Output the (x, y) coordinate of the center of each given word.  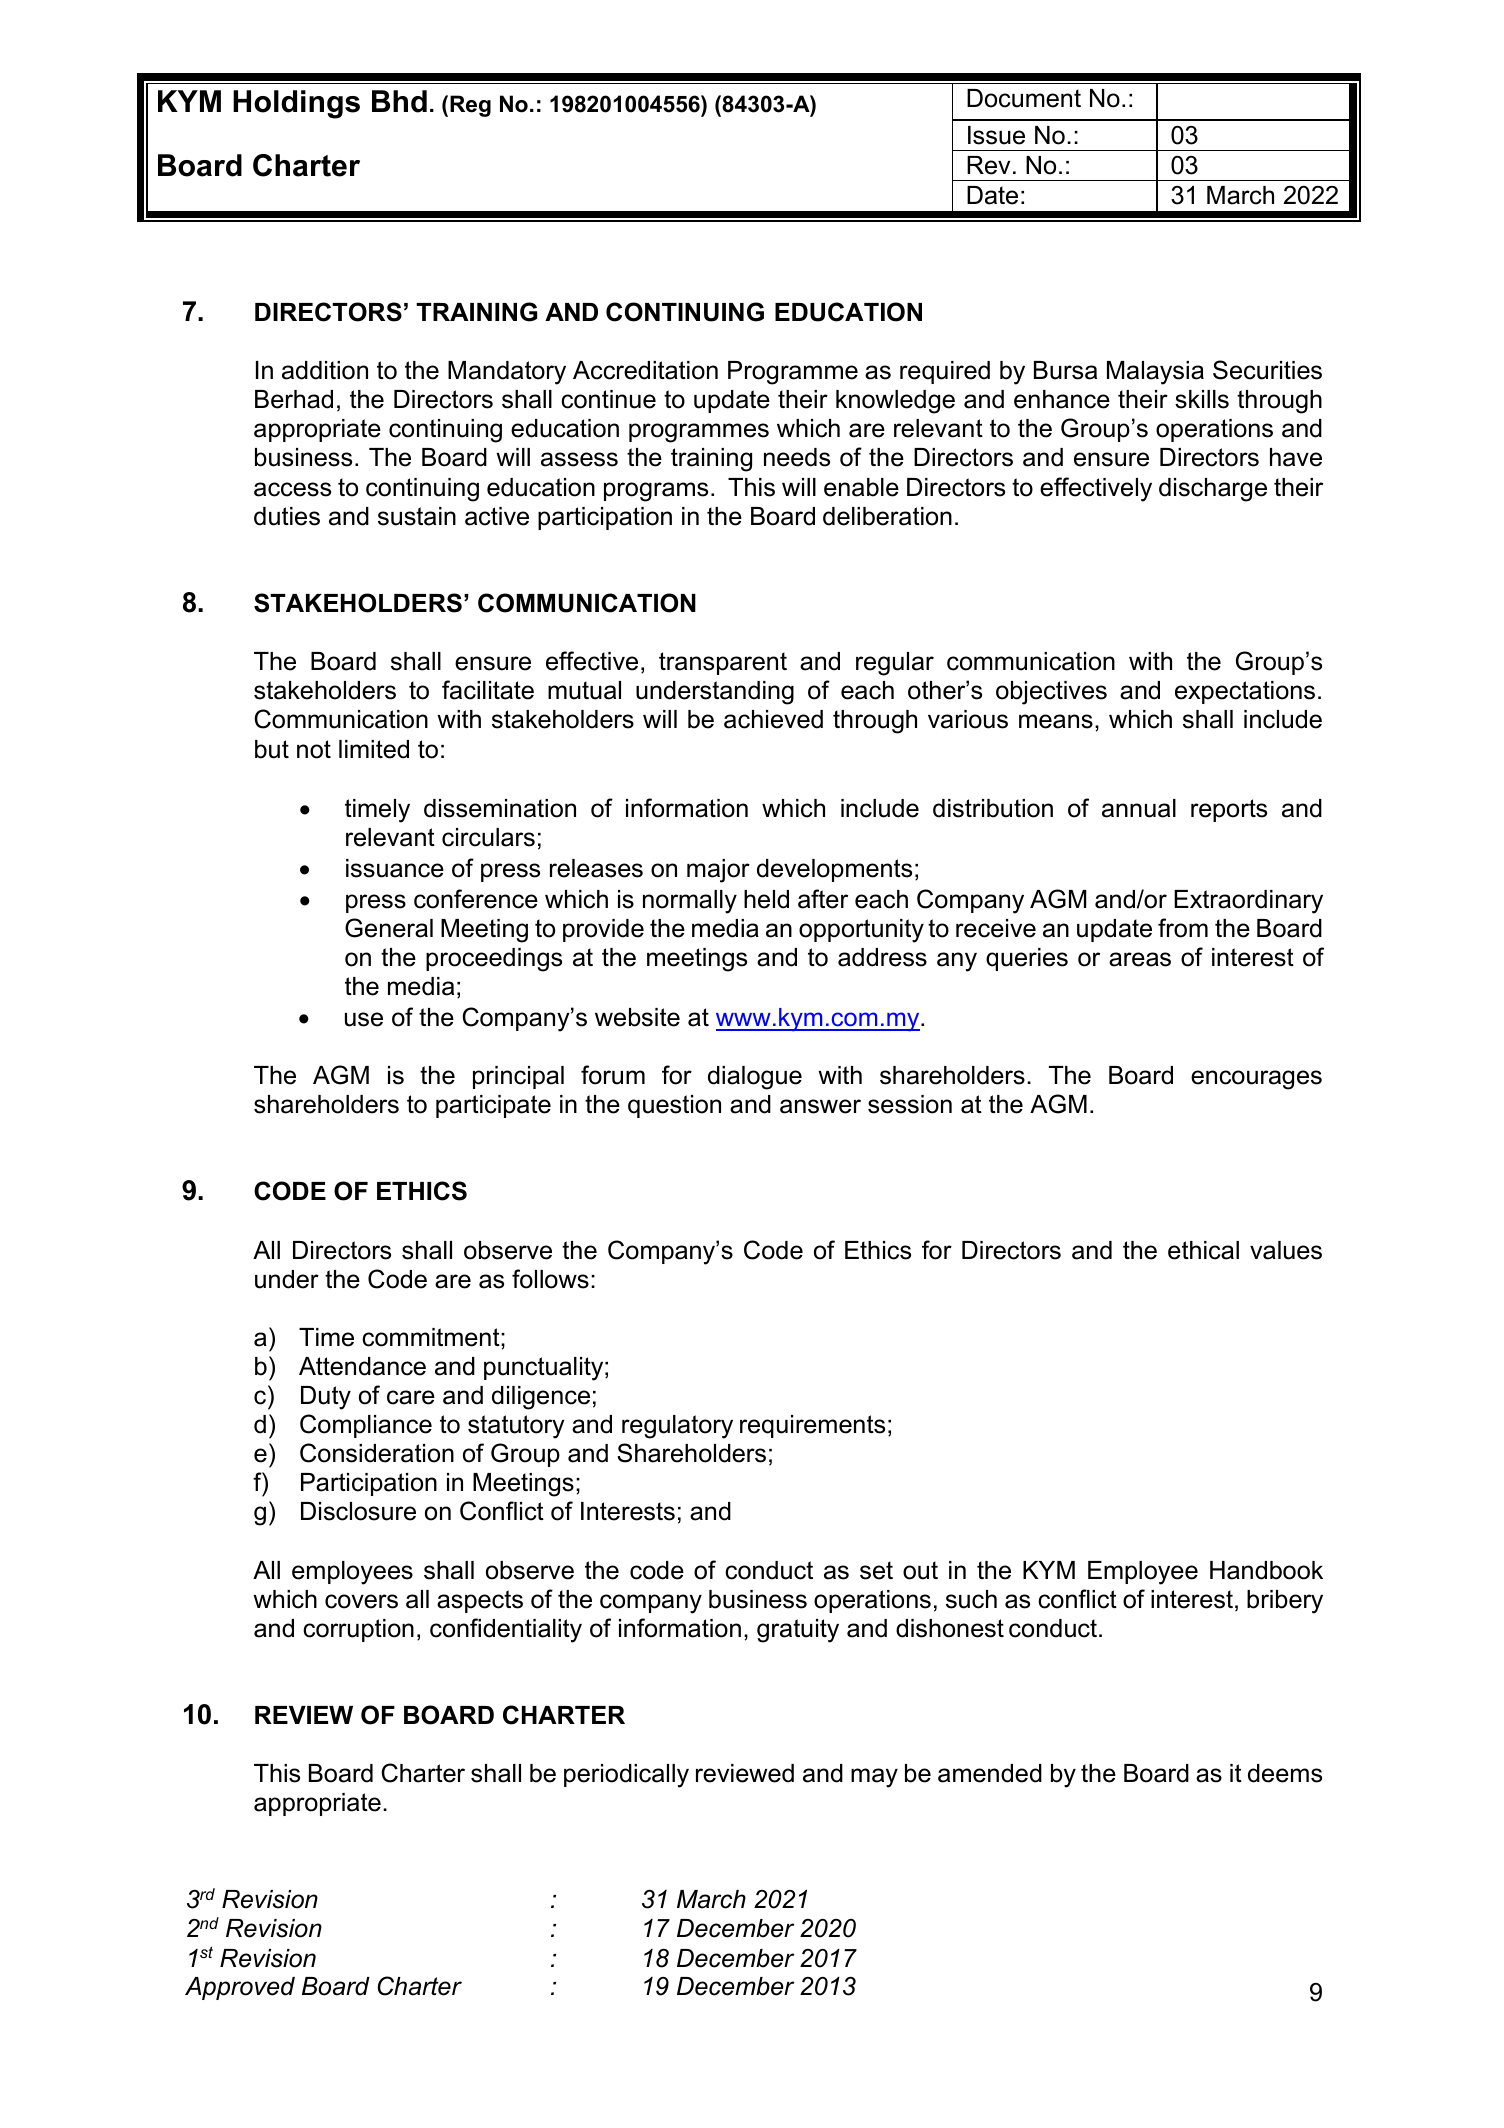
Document (1024, 98)
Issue (996, 135)
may (874, 1778)
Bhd (399, 101)
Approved (240, 1988)
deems (1285, 1773)
